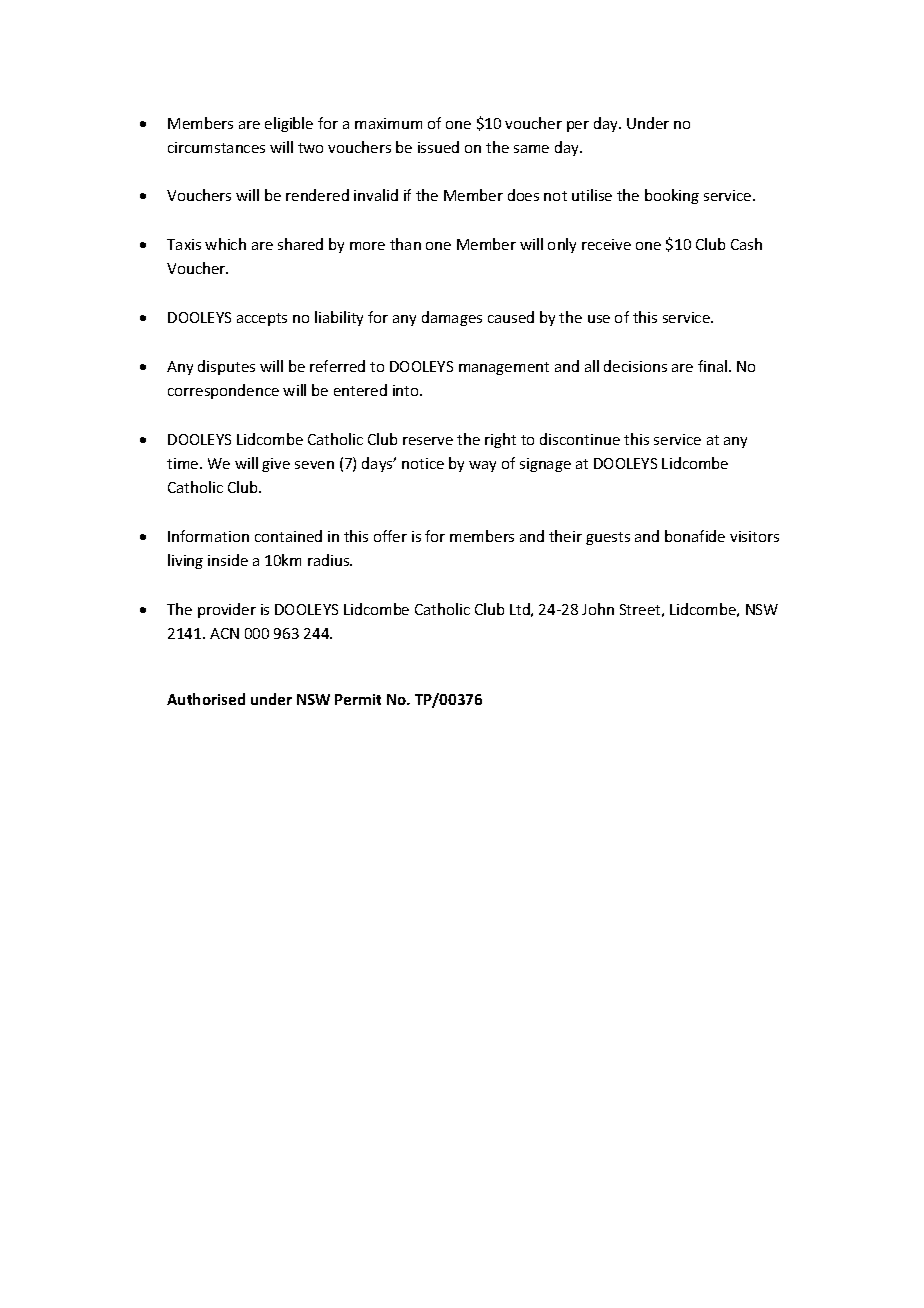 This document has width=924, height=1308. What do you see at coordinates (714, 366) in the document?
I see `final` at bounding box center [714, 366].
